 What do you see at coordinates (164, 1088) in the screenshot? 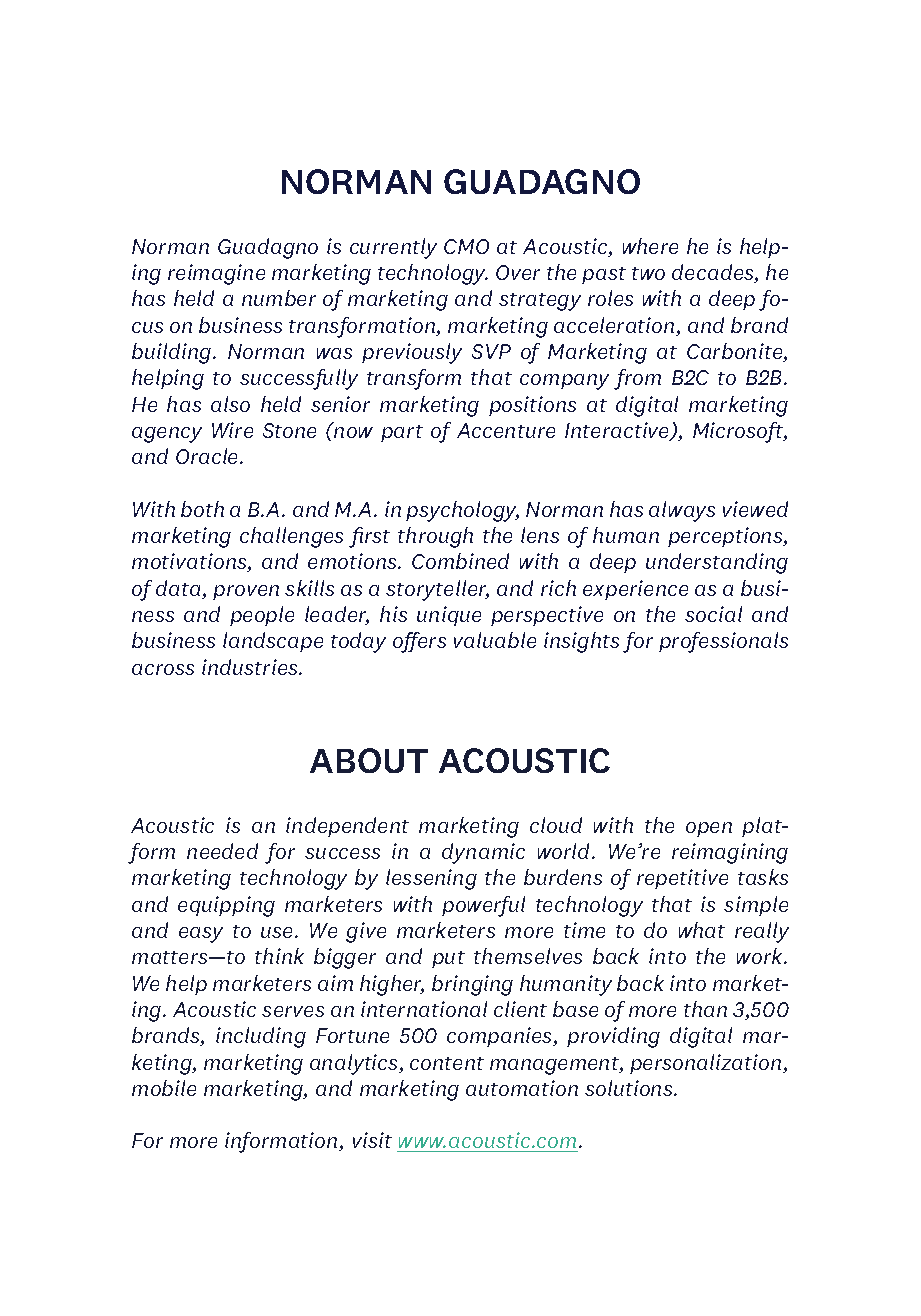
I see `mobile` at bounding box center [164, 1088].
